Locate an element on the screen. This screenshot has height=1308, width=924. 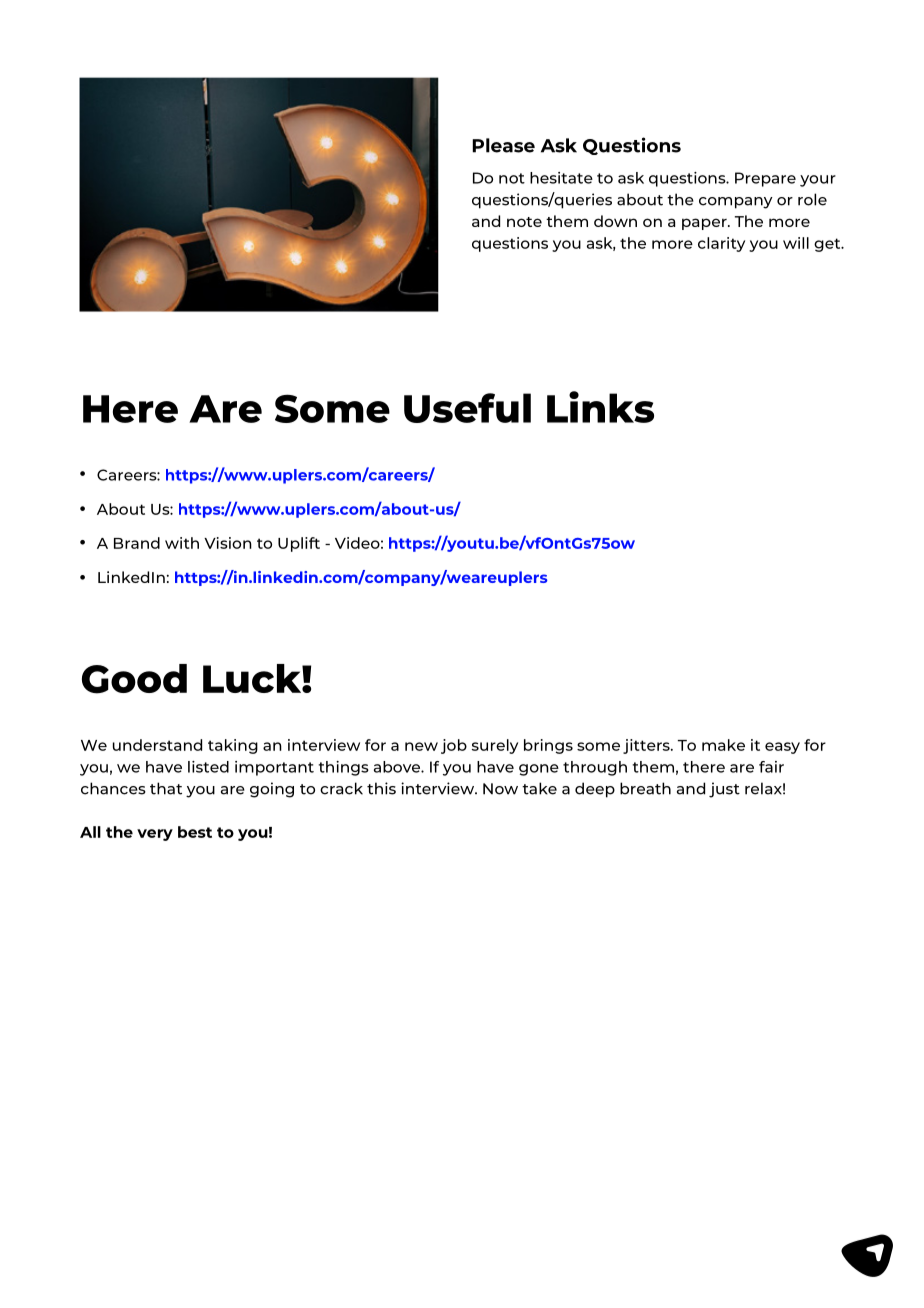
Good is located at coordinates (134, 679).
